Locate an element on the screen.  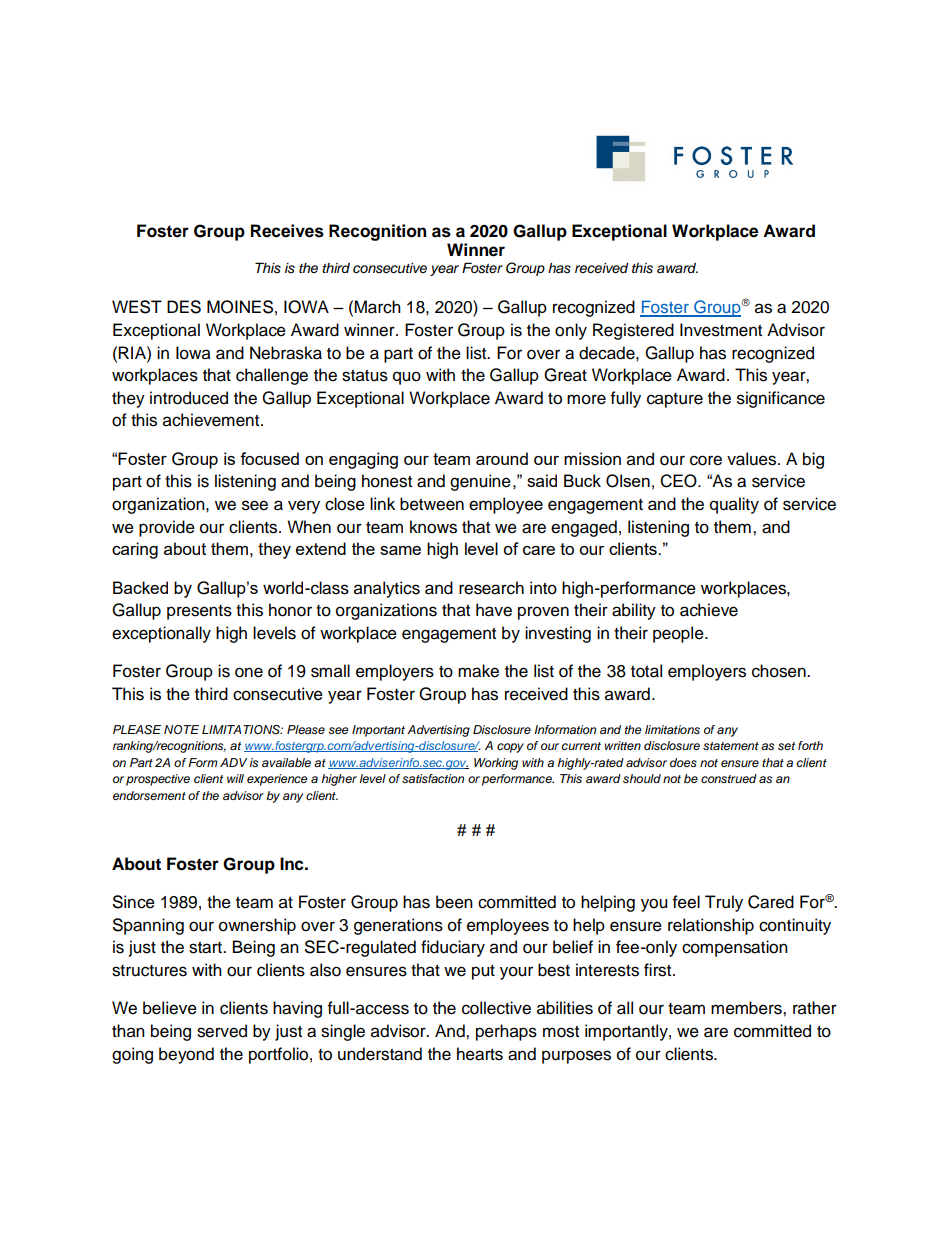
presents is located at coordinates (199, 612).
